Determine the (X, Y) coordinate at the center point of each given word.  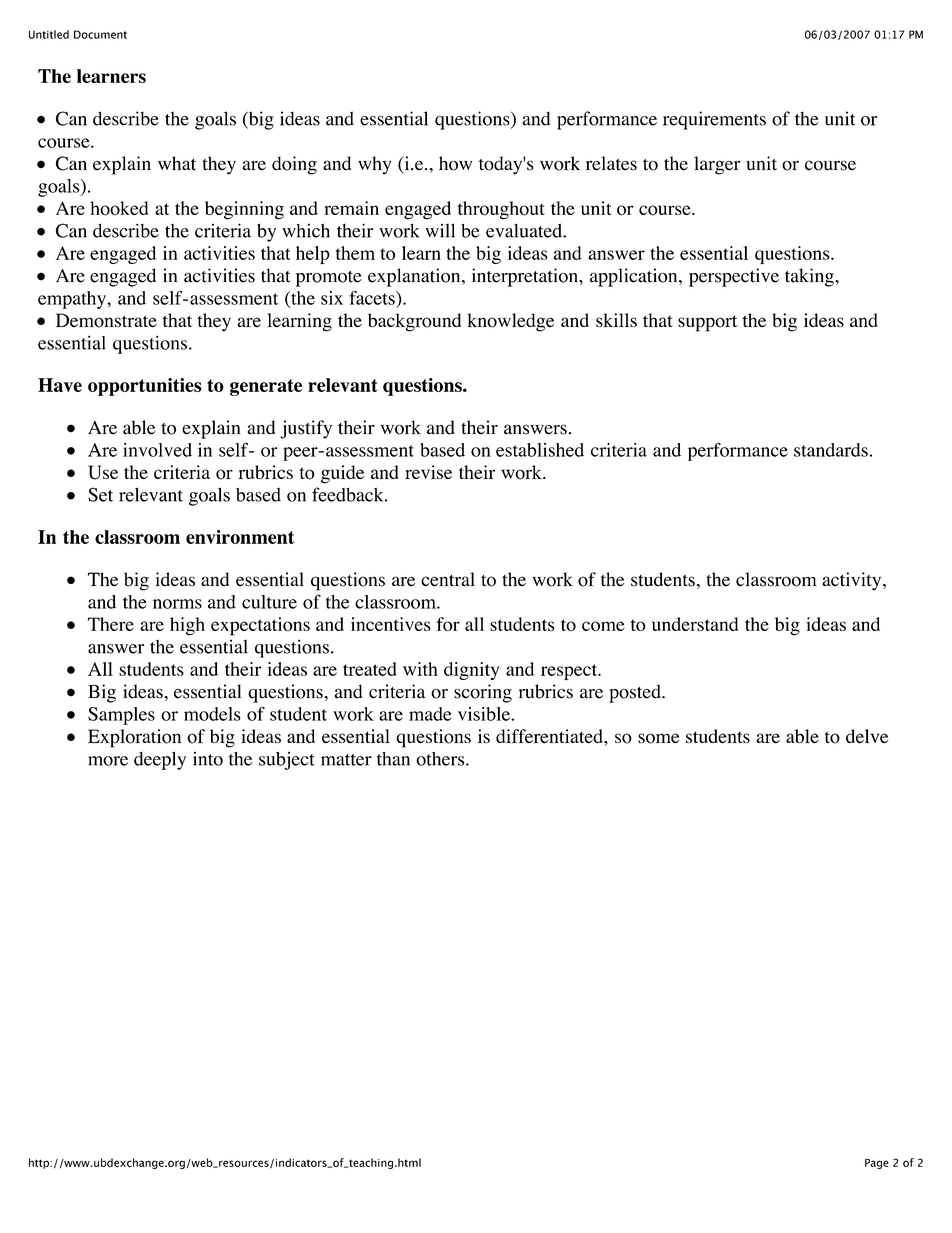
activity (853, 581)
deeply (160, 760)
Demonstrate (106, 320)
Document (100, 34)
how (455, 163)
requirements (714, 120)
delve (867, 736)
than (393, 759)
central (448, 579)
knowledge (510, 322)
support (707, 323)
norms (177, 604)
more (108, 761)
